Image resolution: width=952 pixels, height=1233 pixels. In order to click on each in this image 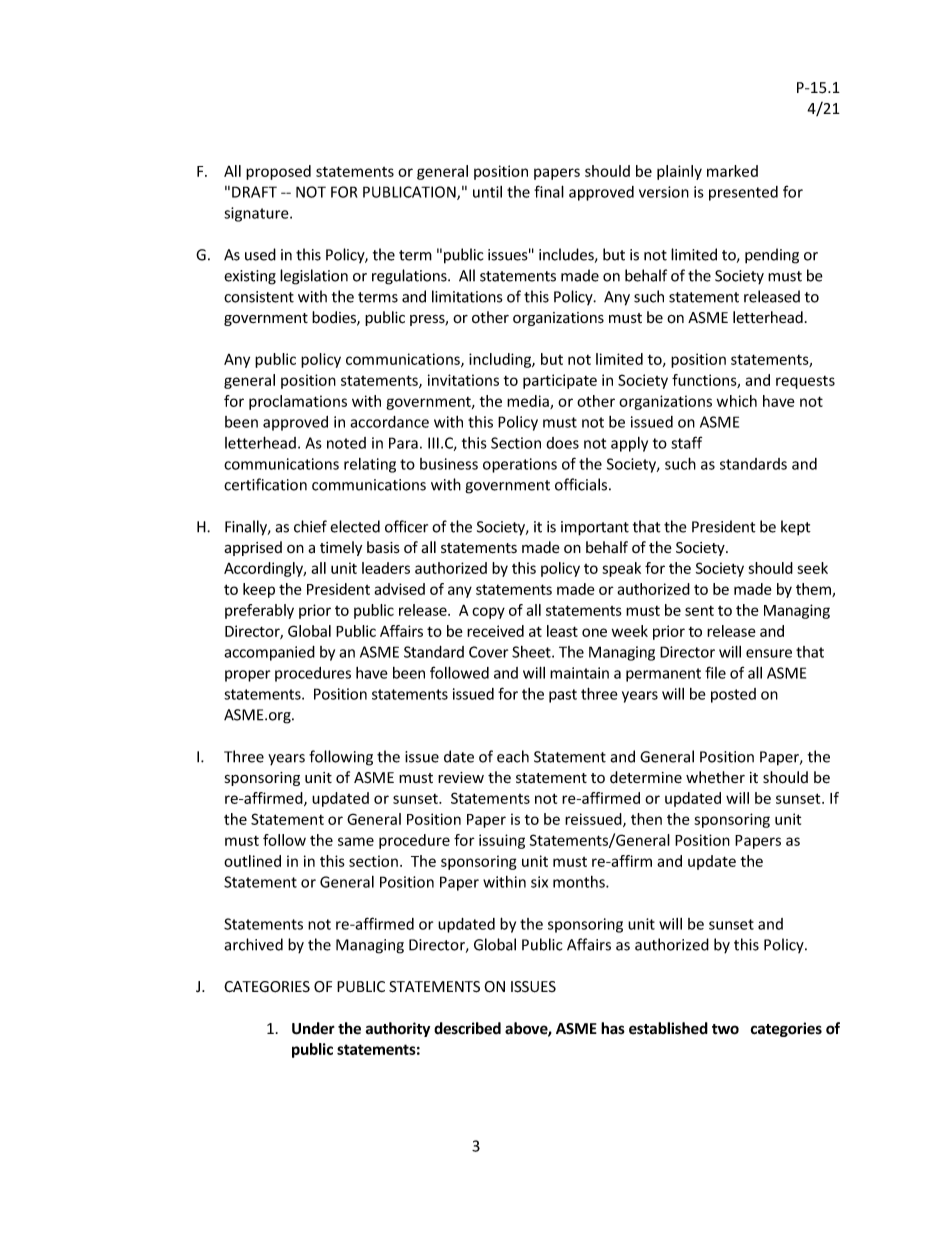, I will do `click(513, 756)`.
